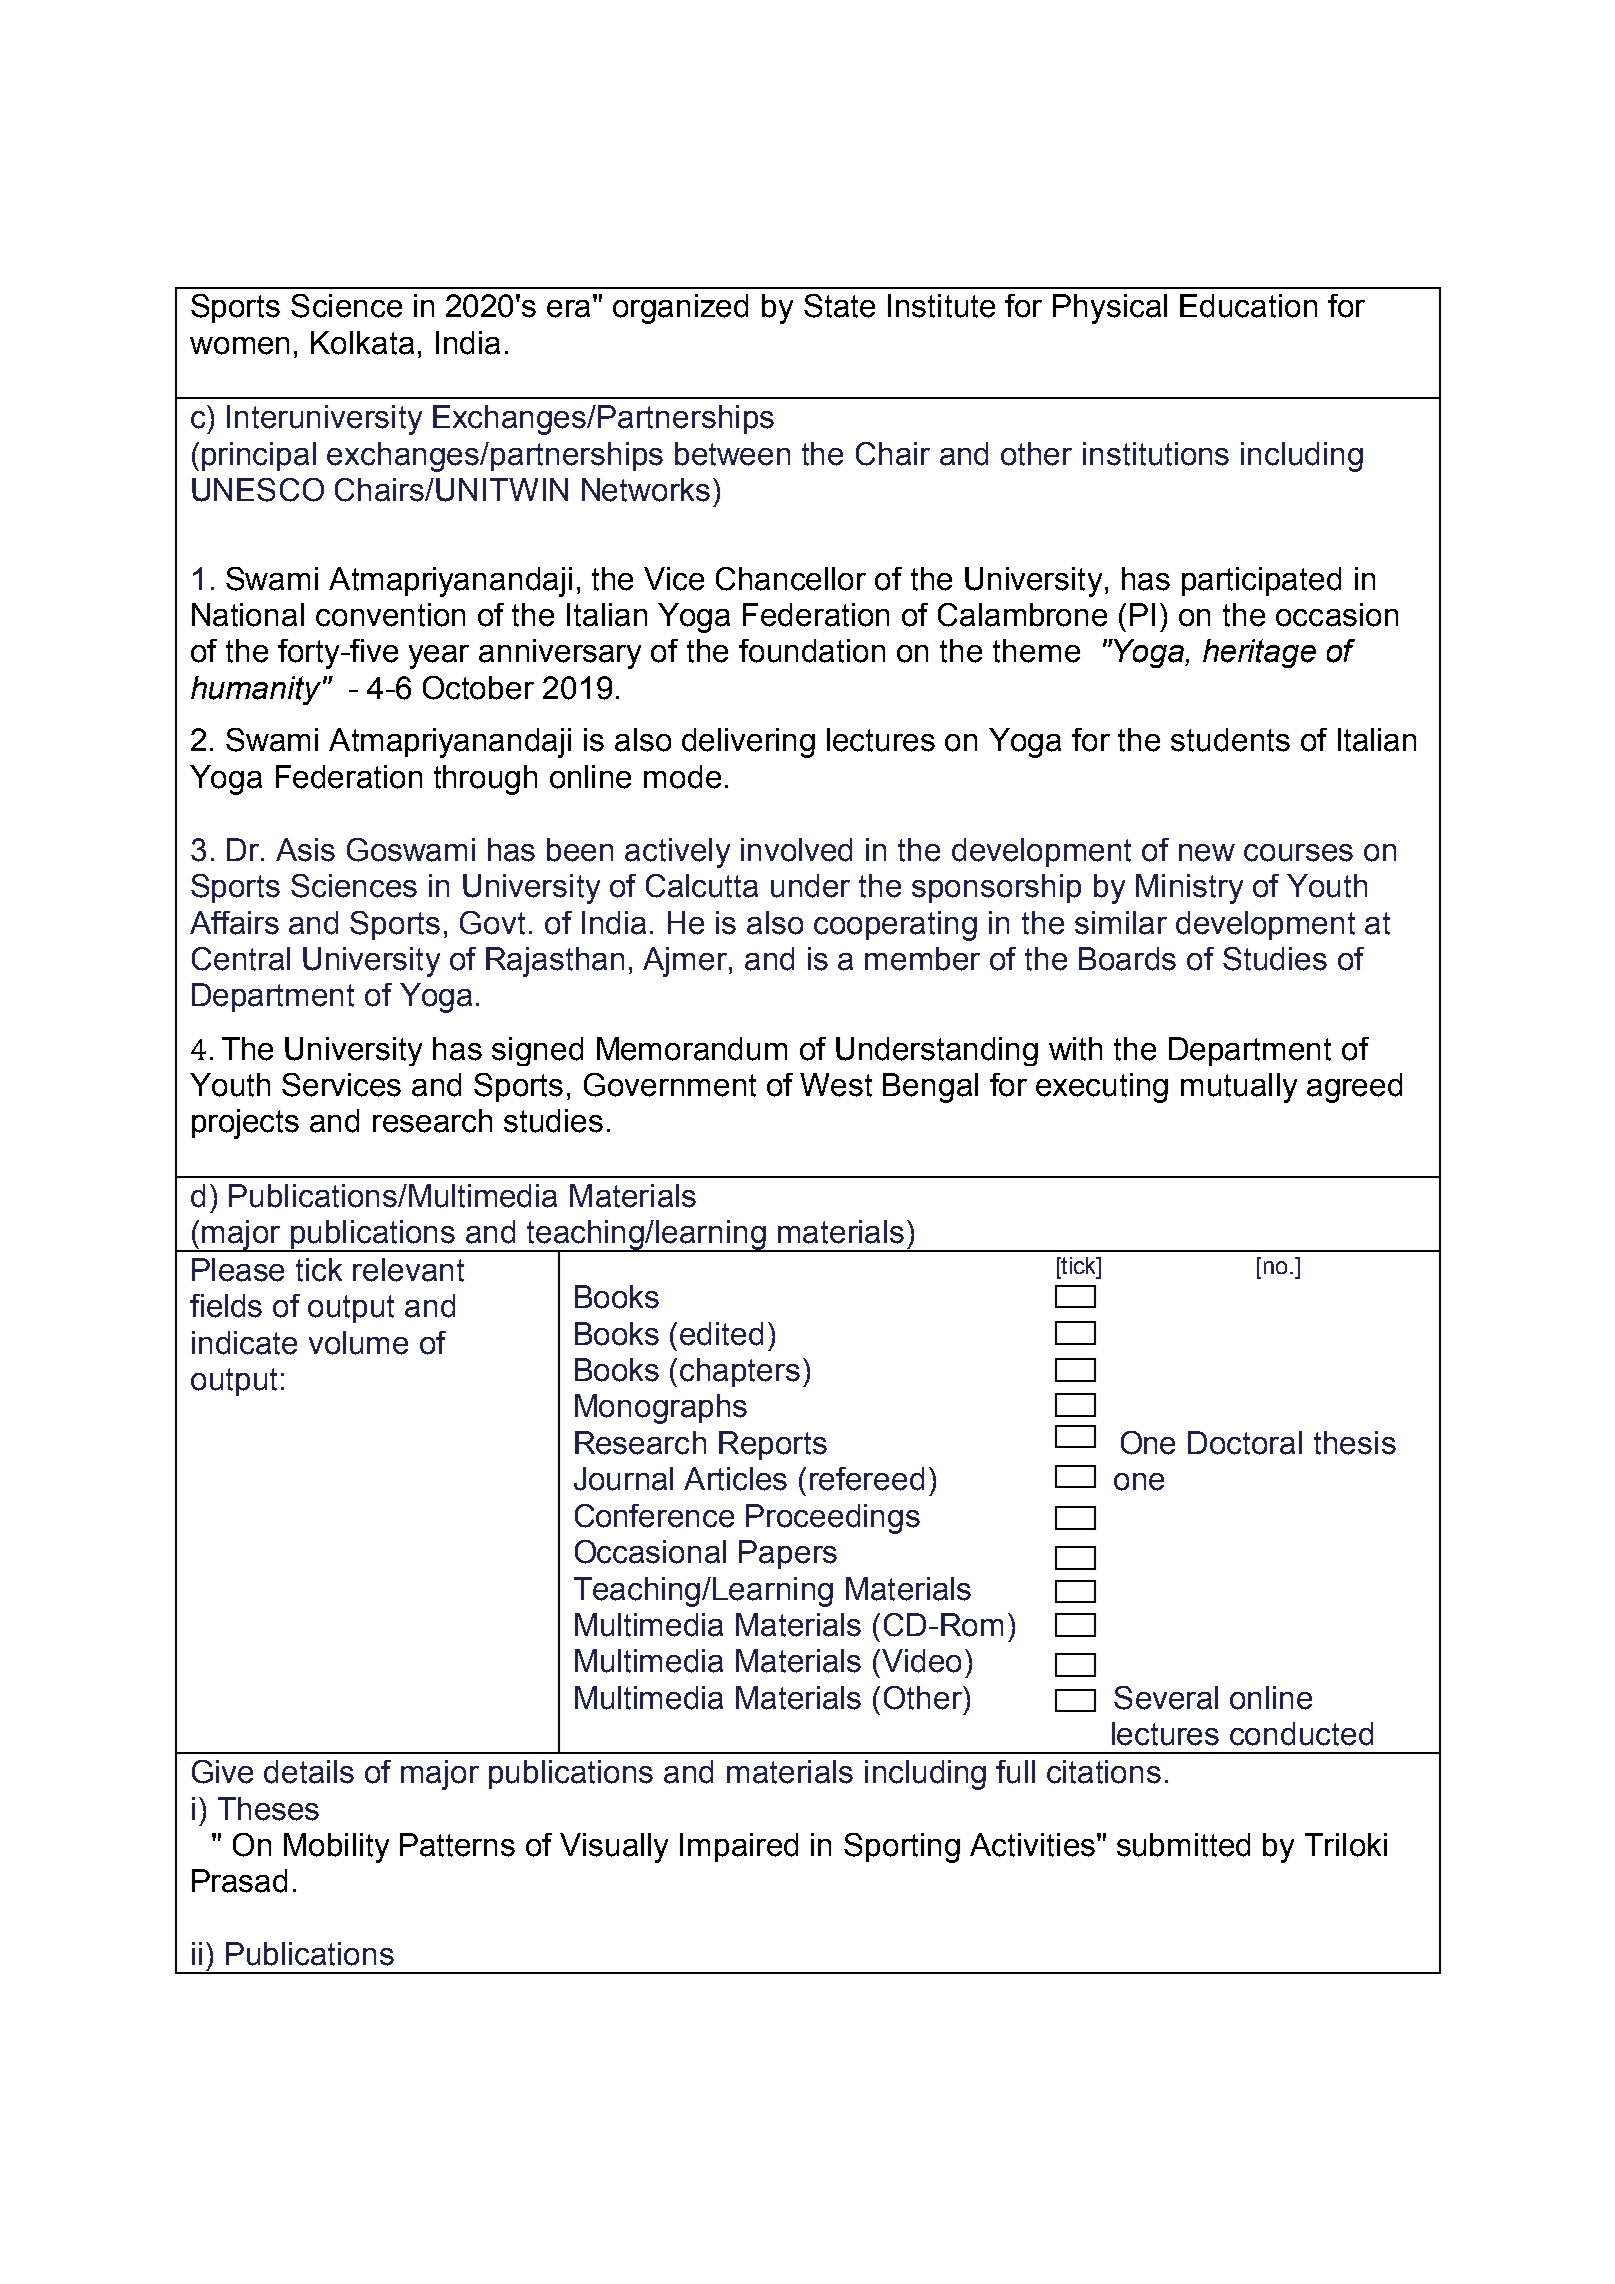  I want to click on Kolkata, so click(362, 343).
